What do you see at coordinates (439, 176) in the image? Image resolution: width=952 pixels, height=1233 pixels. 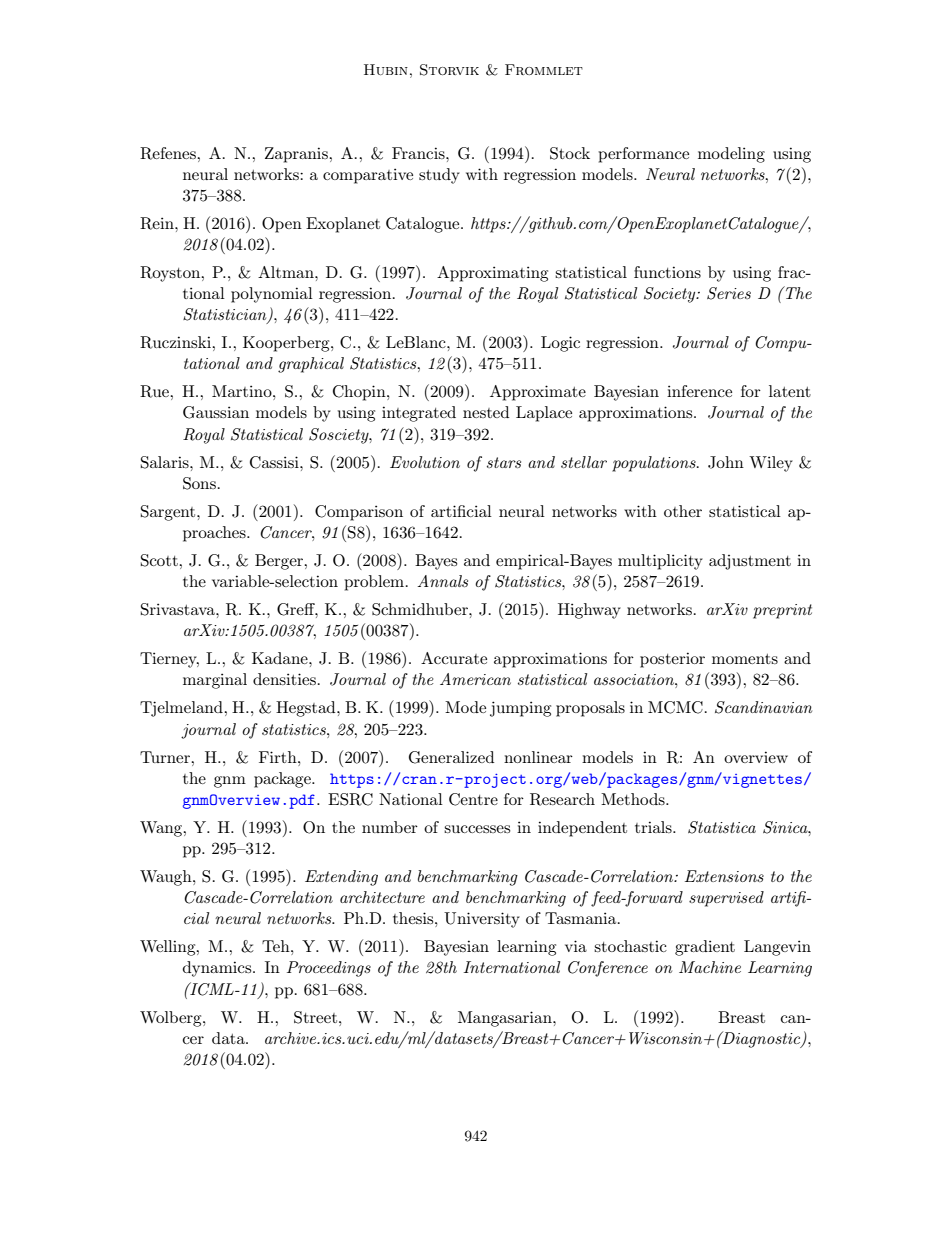 I see `study` at bounding box center [439, 176].
